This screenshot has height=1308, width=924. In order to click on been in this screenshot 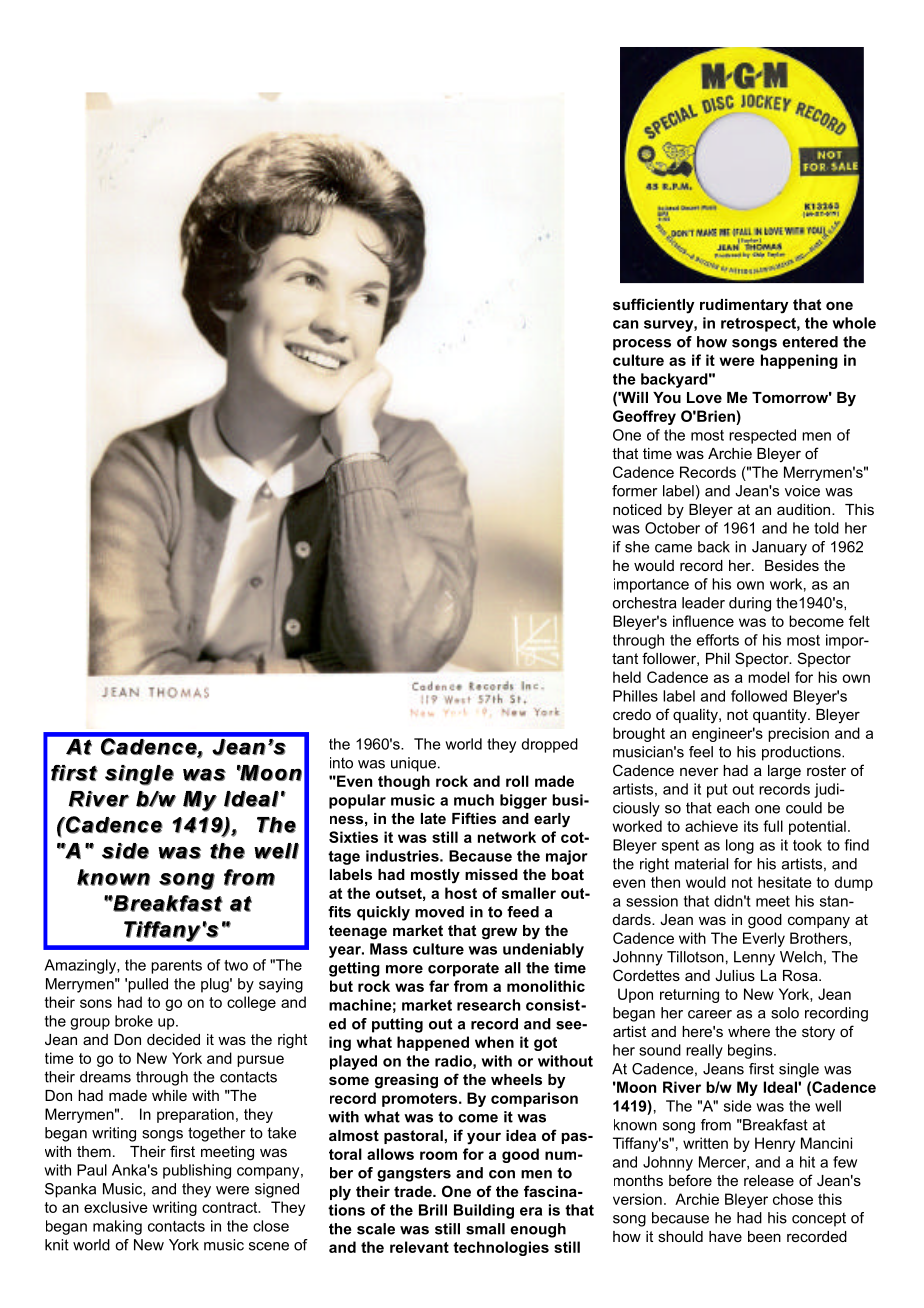, I will do `click(764, 1236)`.
